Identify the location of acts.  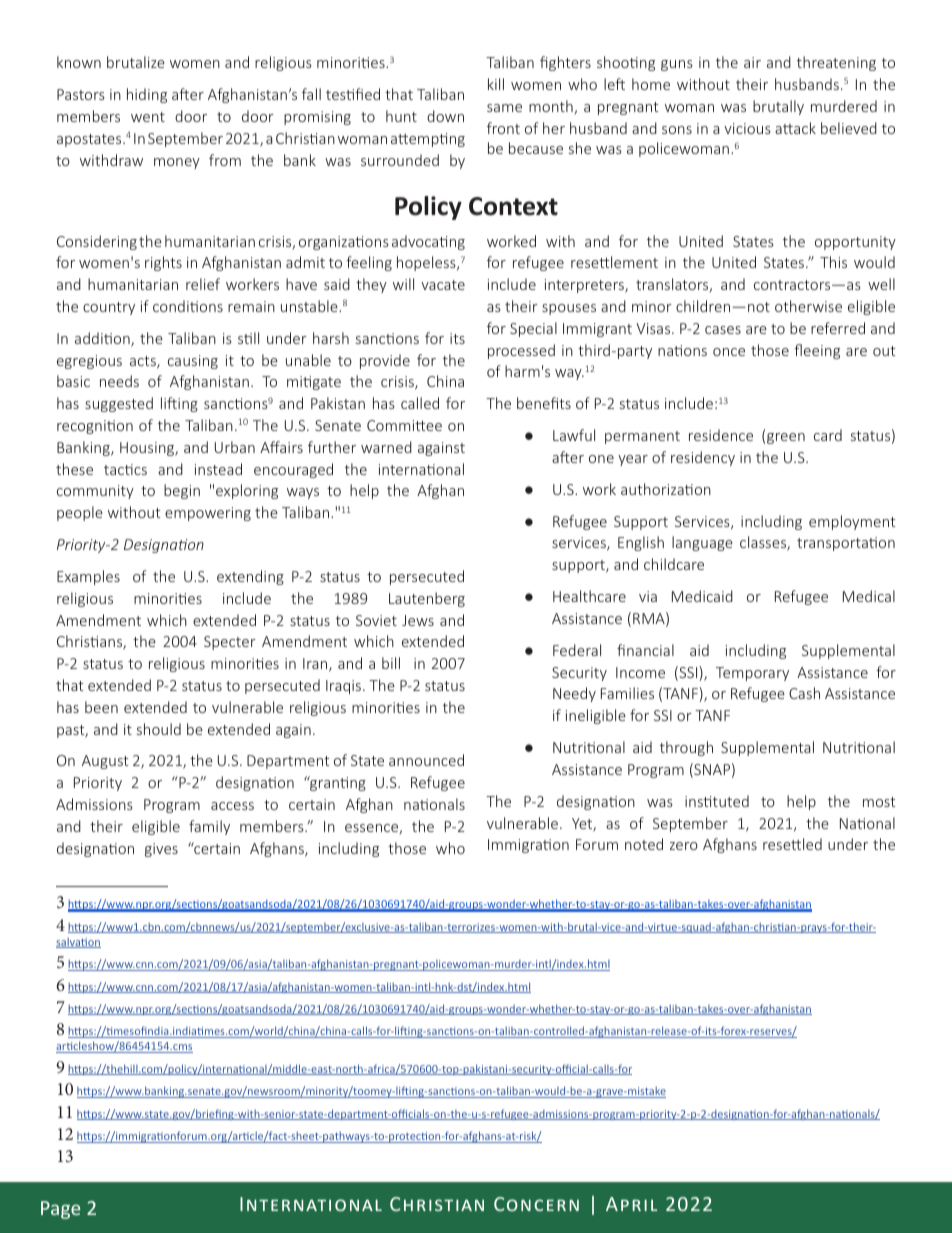
(144, 362).
